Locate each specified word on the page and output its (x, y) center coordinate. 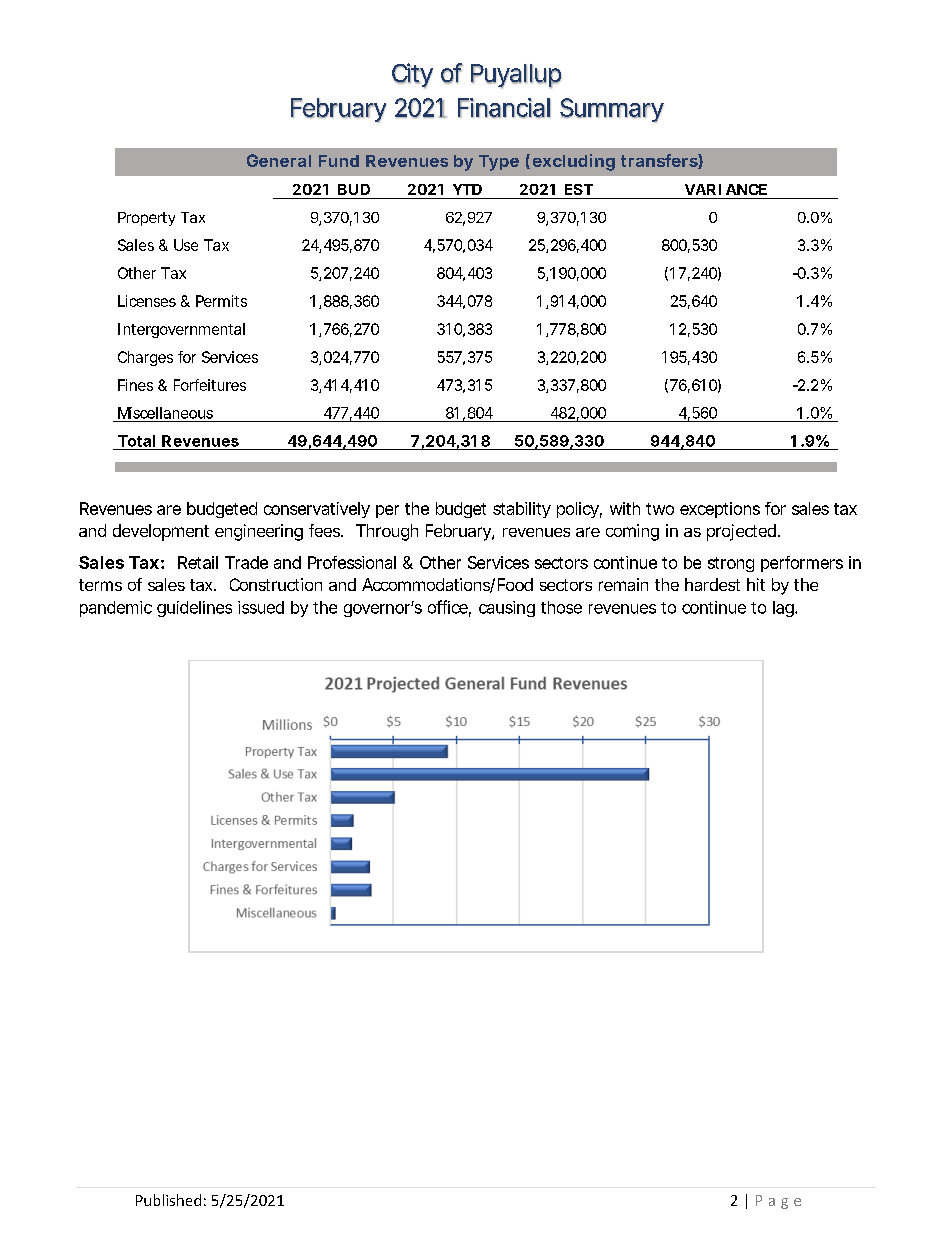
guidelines (194, 609)
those (561, 607)
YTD (467, 189)
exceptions (720, 510)
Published (168, 1200)
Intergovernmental (181, 330)
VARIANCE (726, 189)
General (279, 160)
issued (261, 607)
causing (507, 609)
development (161, 532)
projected (743, 532)
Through (387, 532)
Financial (504, 108)
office (449, 608)
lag (785, 609)
